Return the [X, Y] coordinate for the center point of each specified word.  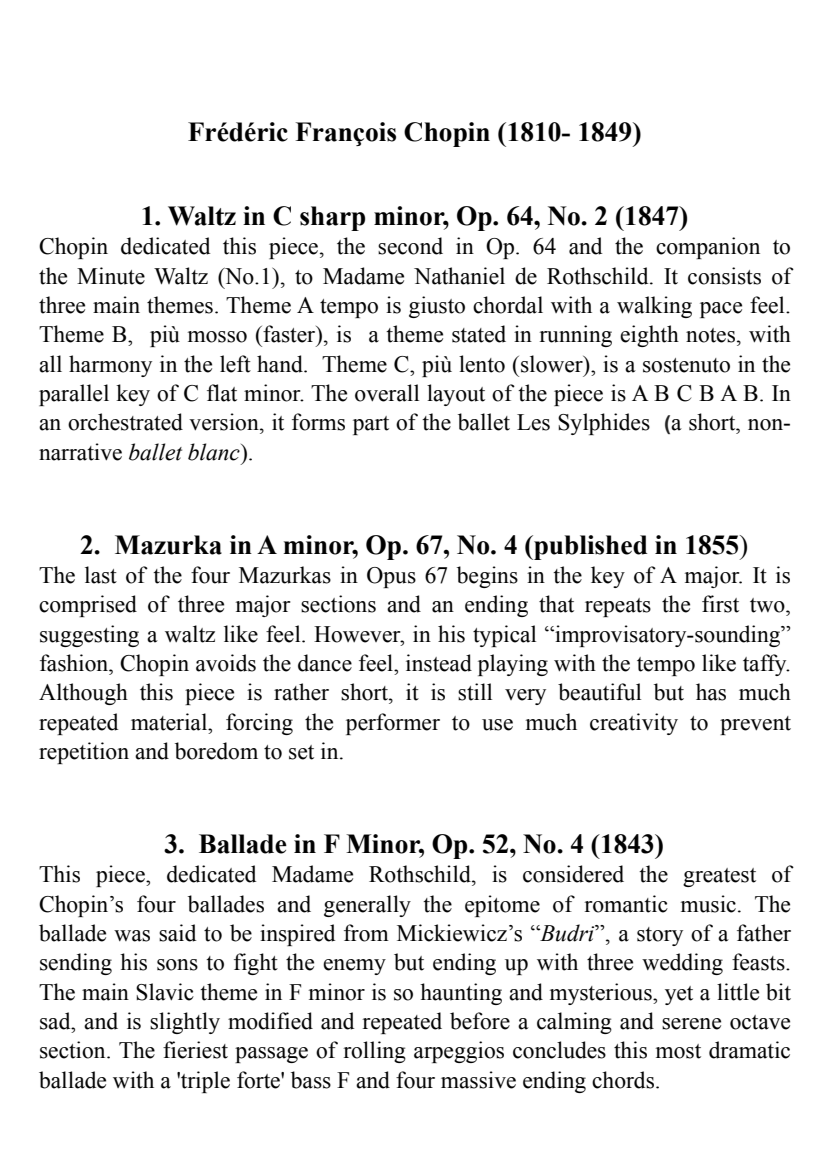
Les [533, 422]
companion [708, 248]
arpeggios [459, 1052]
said [177, 933]
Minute [111, 276]
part [371, 425]
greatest [719, 877]
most [678, 1051]
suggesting [89, 636]
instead [439, 663]
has [711, 692]
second [410, 246]
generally [367, 906]
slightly [185, 1023]
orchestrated [125, 422]
